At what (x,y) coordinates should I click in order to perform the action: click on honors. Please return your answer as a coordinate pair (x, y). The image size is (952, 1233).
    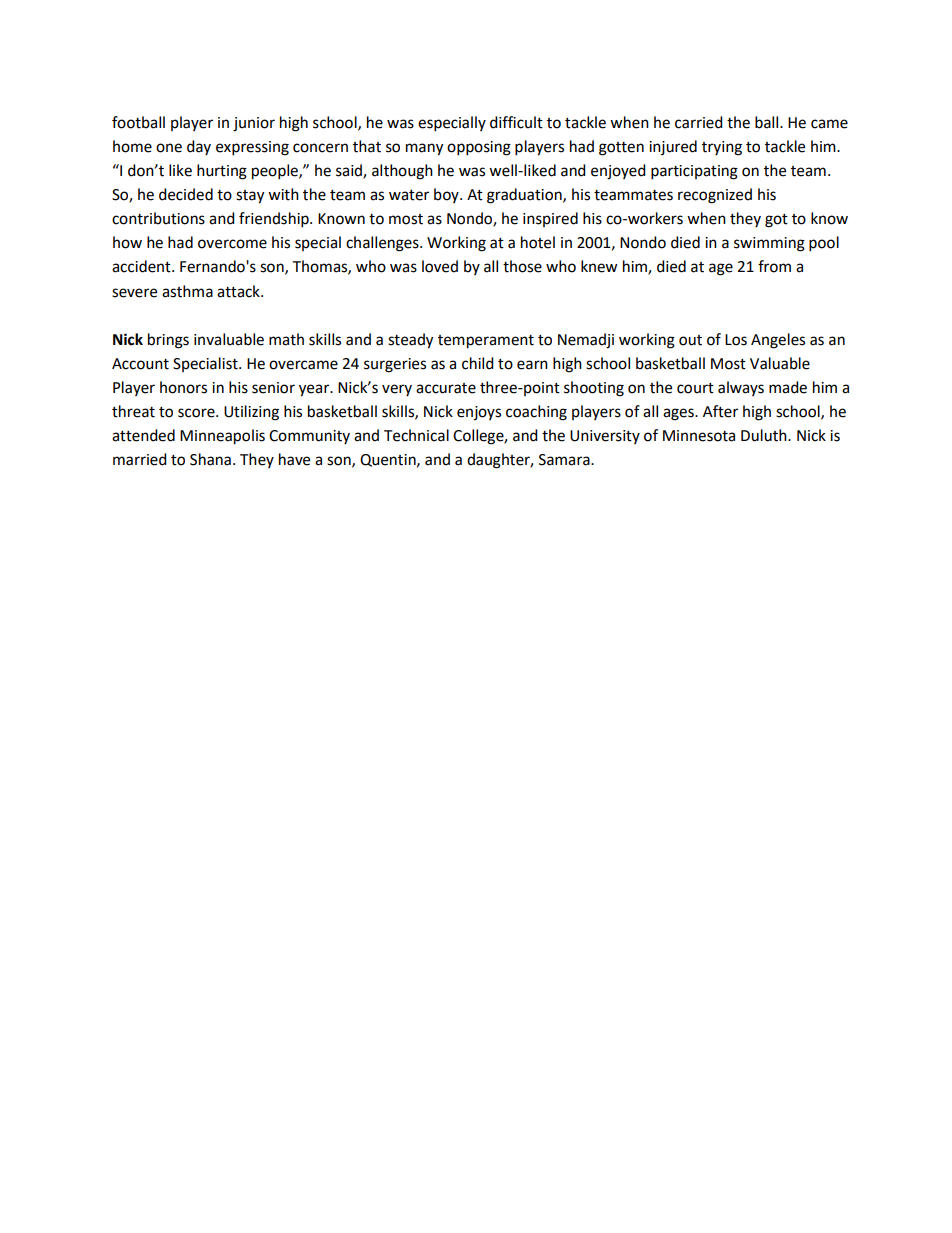
    Looking at the image, I should click on (183, 387).
